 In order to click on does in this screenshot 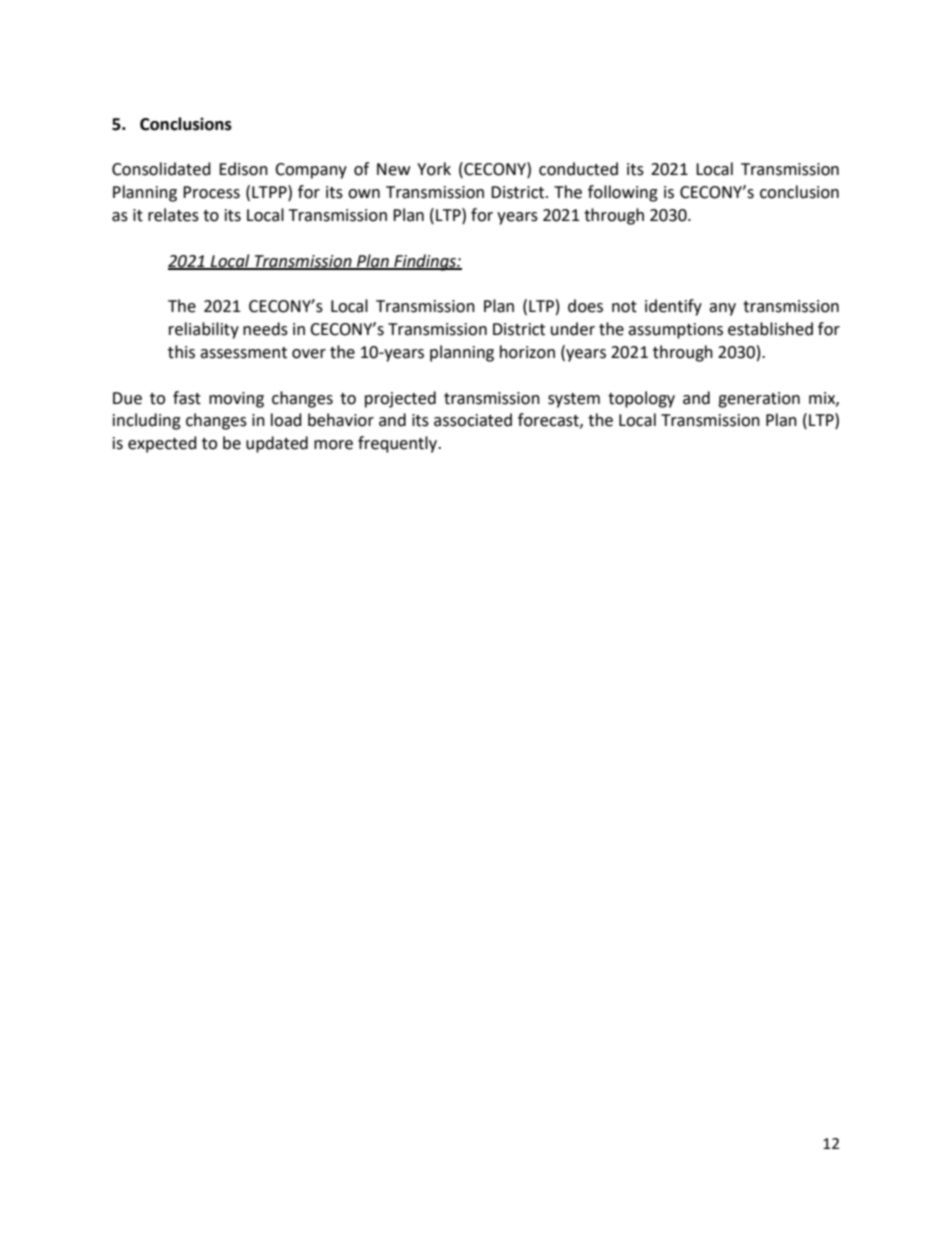, I will do `click(585, 306)`.
